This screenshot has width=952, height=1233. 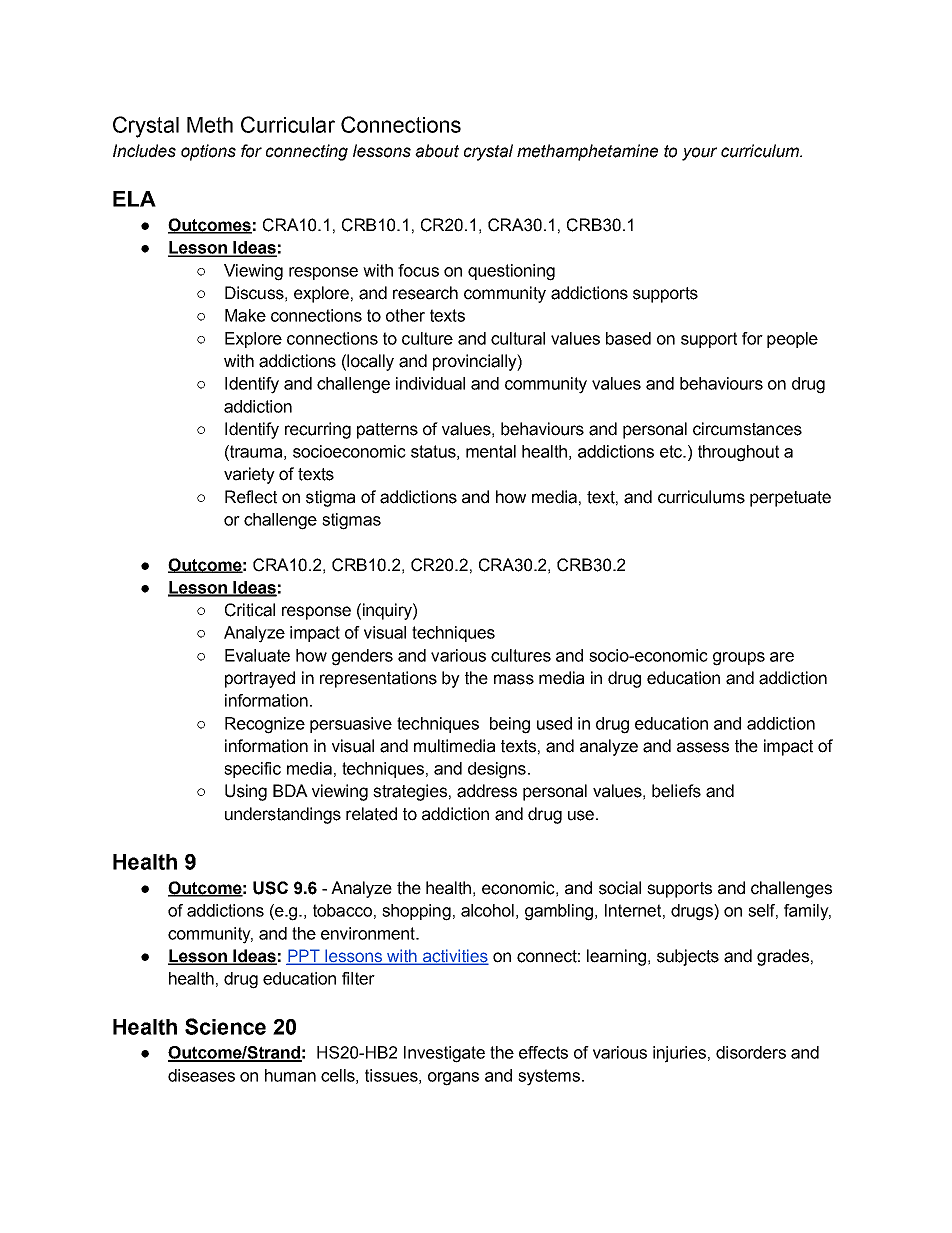 What do you see at coordinates (739, 659) in the screenshot?
I see `groups` at bounding box center [739, 659].
